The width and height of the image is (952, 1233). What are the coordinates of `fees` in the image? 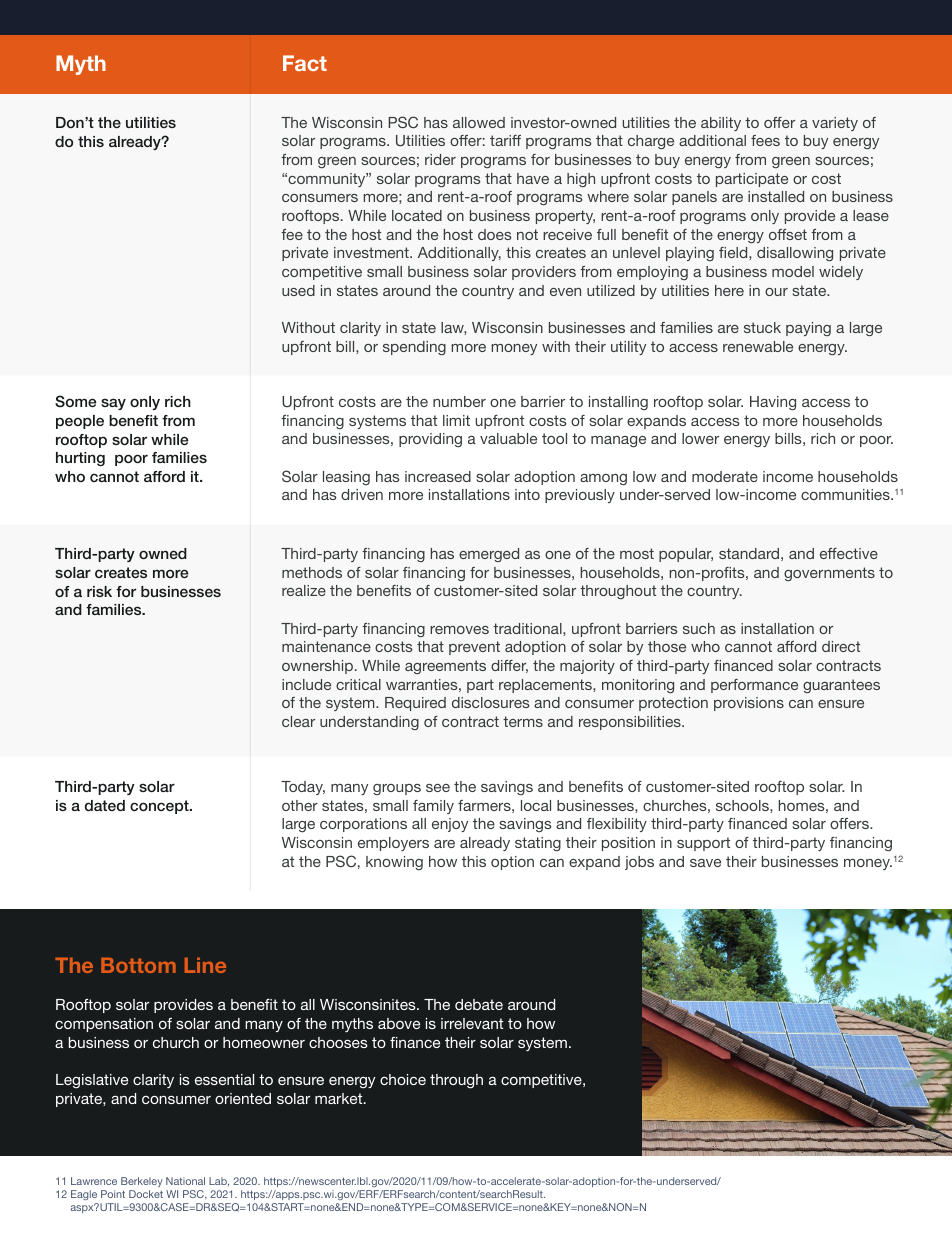 It's located at (765, 140).
